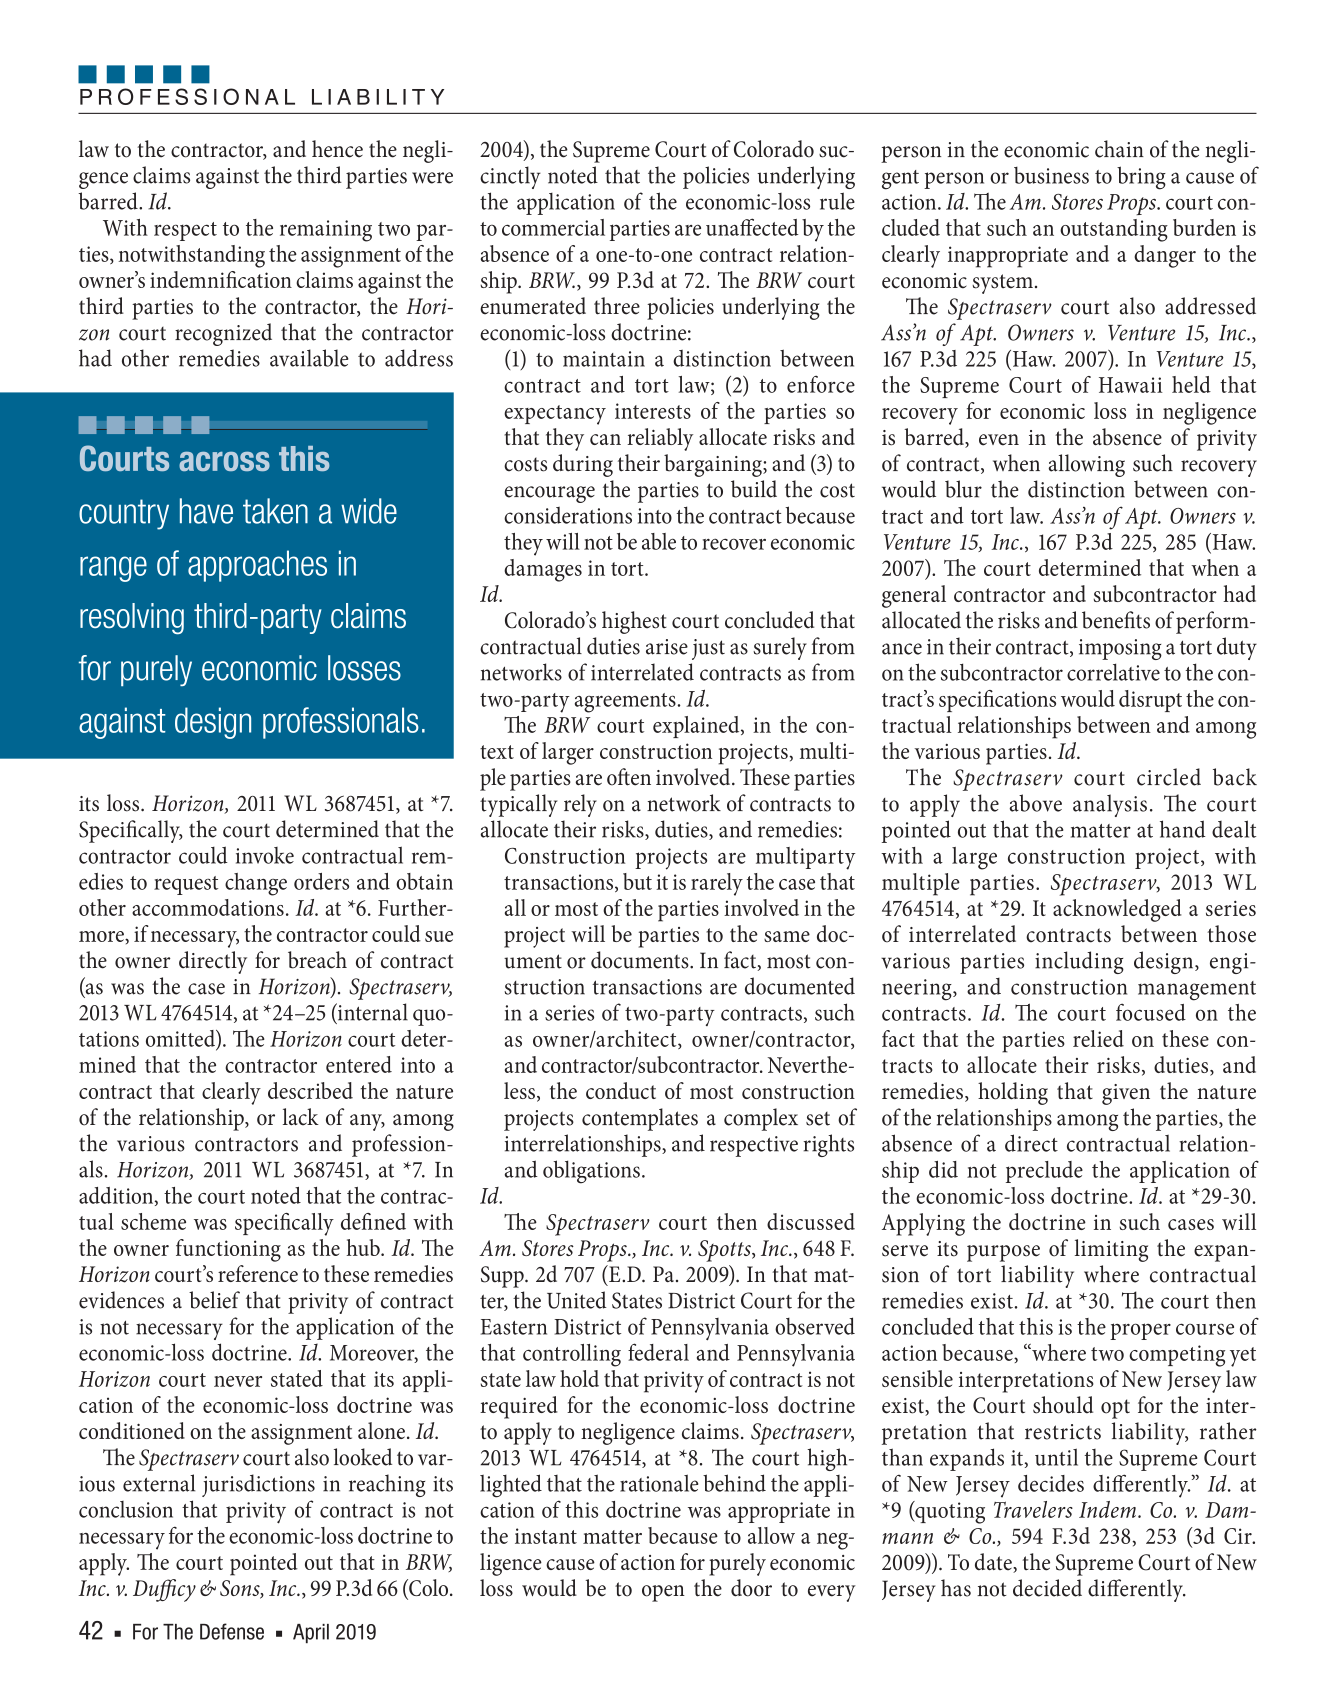 The width and height of the screenshot is (1335, 1707). I want to click on described, so click(310, 1090).
